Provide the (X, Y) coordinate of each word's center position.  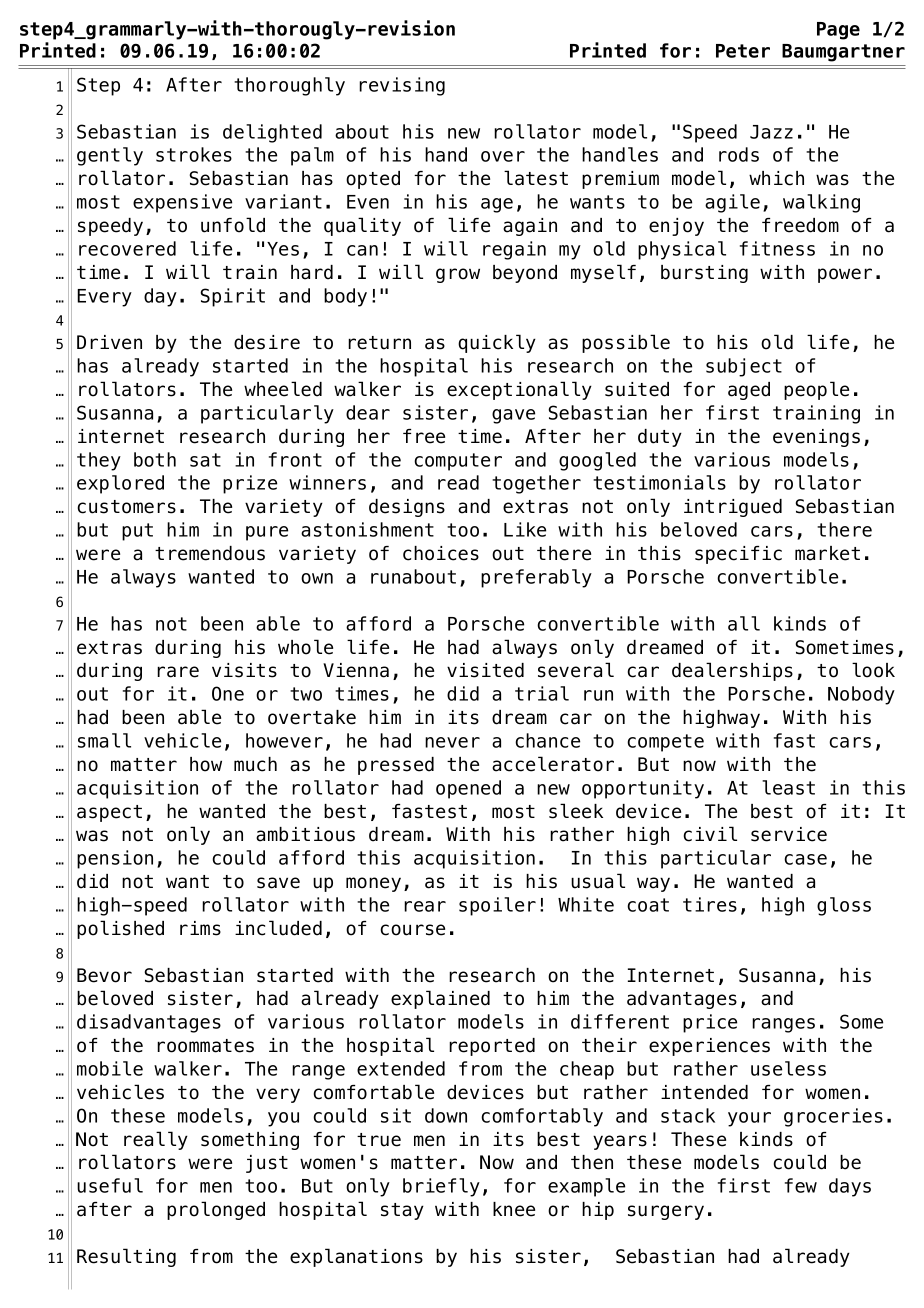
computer (458, 462)
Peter (743, 51)
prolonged (216, 1210)
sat (205, 460)
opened (468, 789)
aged (749, 391)
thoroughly (289, 86)
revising (402, 86)
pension (115, 859)
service (789, 834)
